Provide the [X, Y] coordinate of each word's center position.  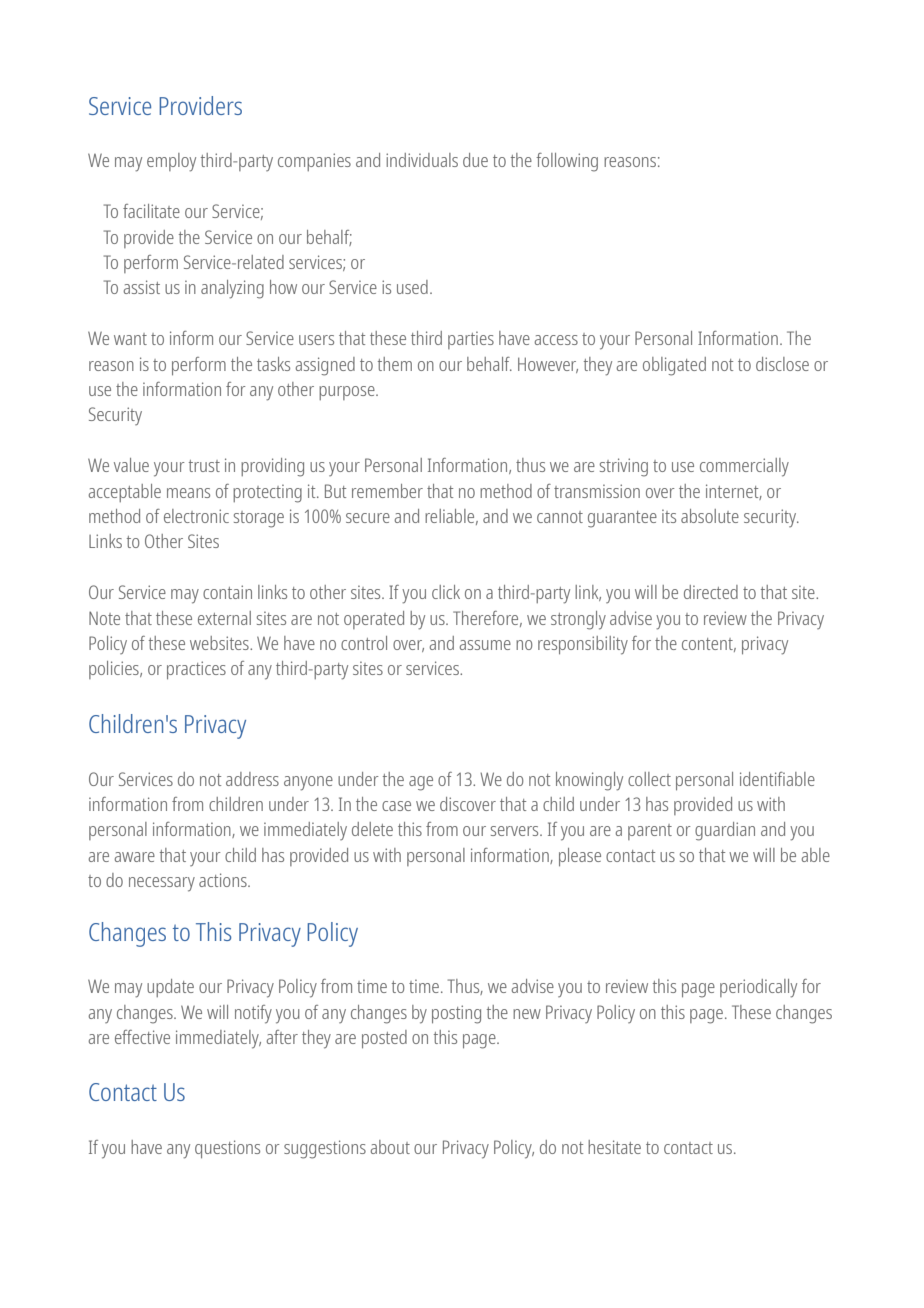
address [252, 779]
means [188, 493]
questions [227, 1149]
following [567, 162]
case [396, 806]
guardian [725, 831]
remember [387, 491]
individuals [422, 160]
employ [171, 162]
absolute [710, 516]
